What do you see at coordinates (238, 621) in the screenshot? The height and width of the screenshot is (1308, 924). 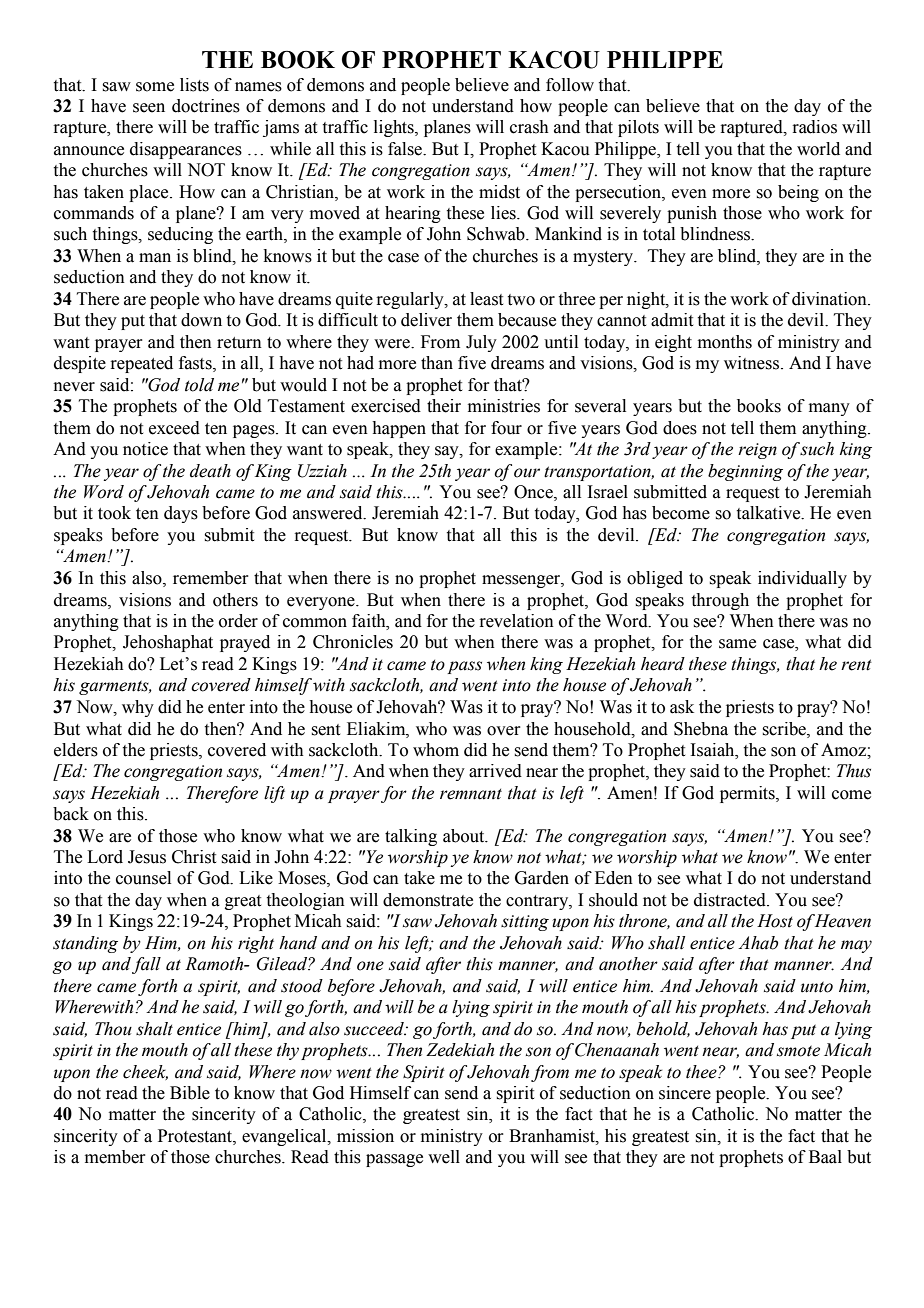 I see `order` at bounding box center [238, 621].
